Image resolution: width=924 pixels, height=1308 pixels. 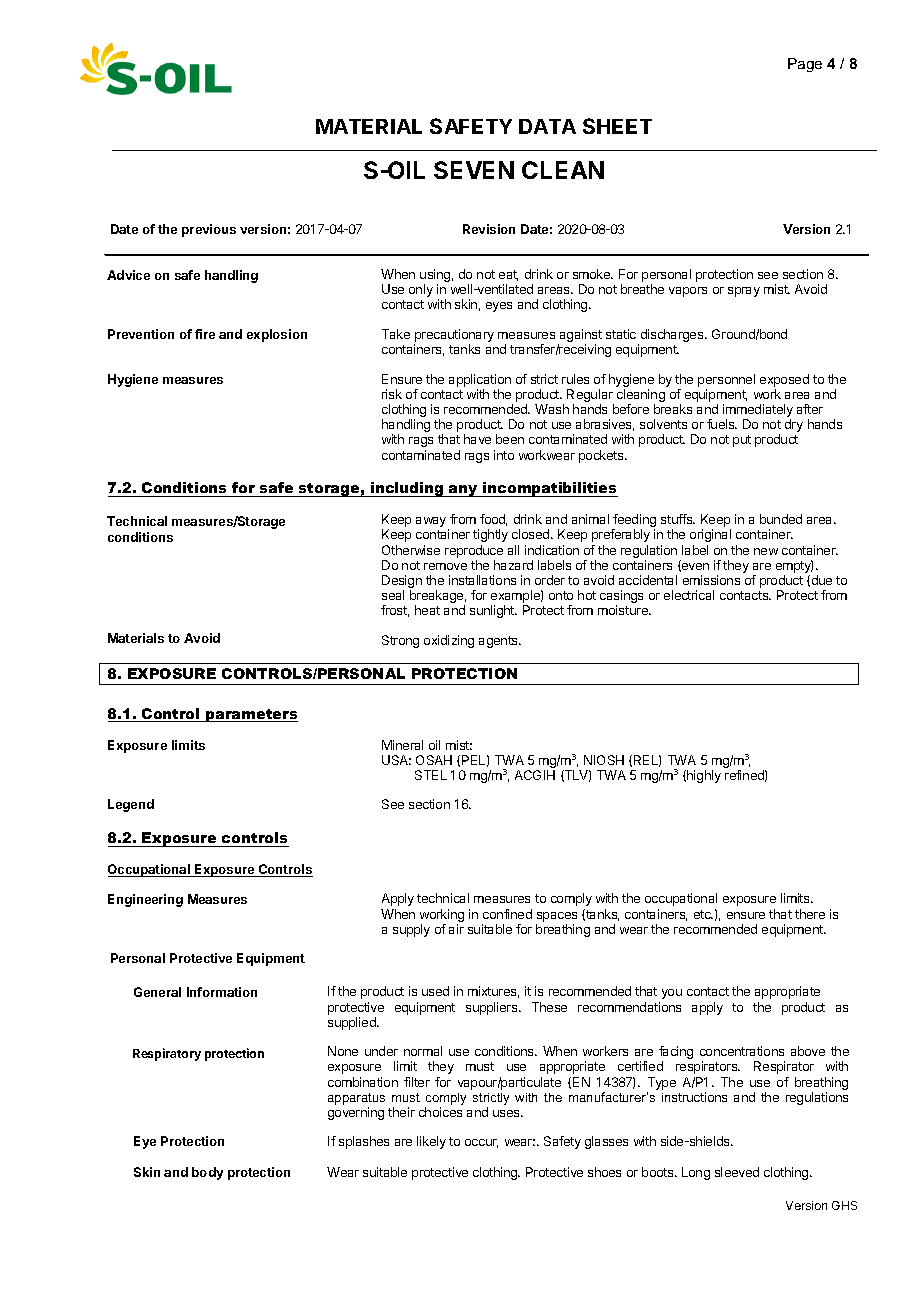 What do you see at coordinates (207, 1173) in the image?
I see `body` at bounding box center [207, 1173].
